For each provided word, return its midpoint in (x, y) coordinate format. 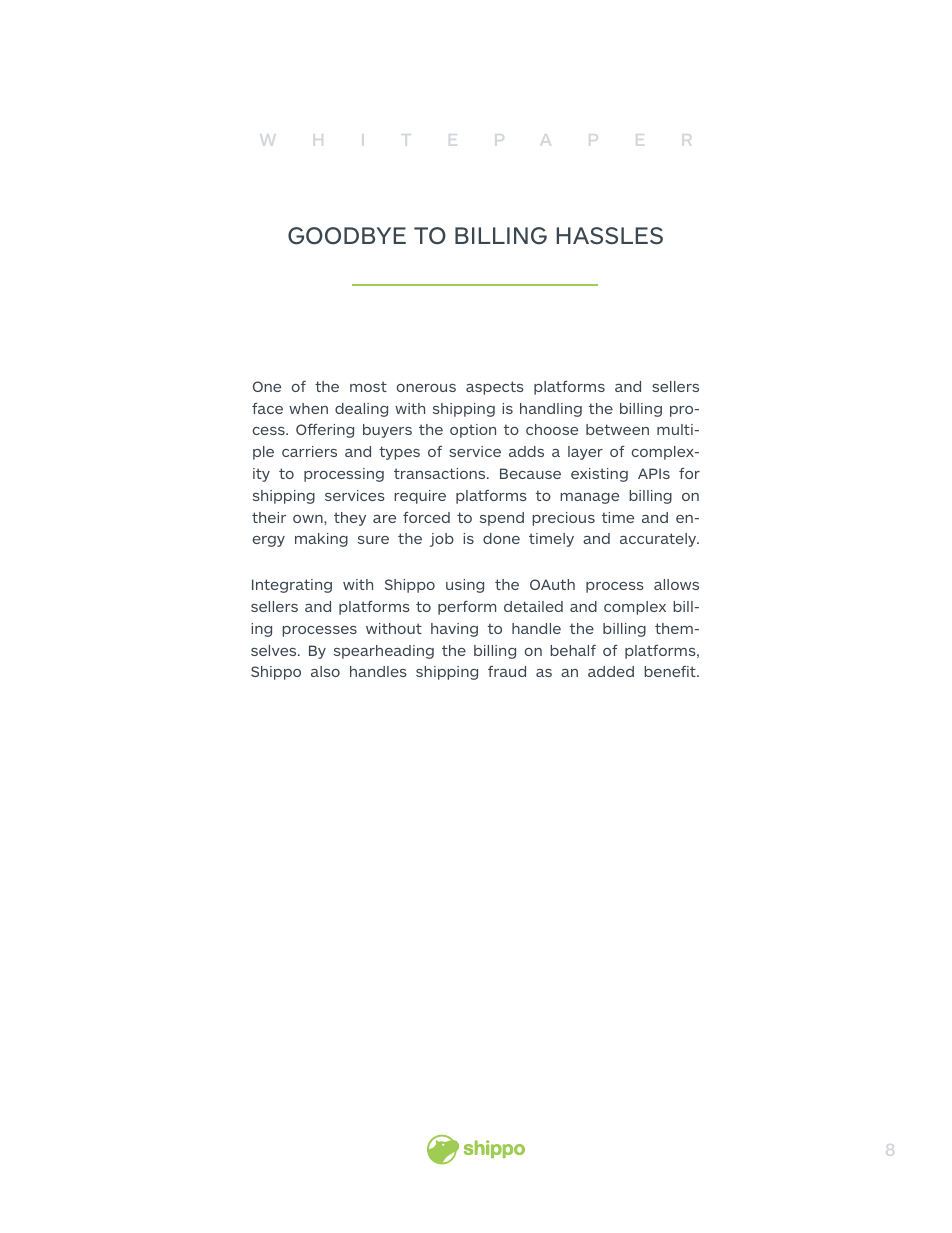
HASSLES (609, 236)
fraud (507, 671)
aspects (495, 388)
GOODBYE (347, 236)
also (325, 671)
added (611, 671)
